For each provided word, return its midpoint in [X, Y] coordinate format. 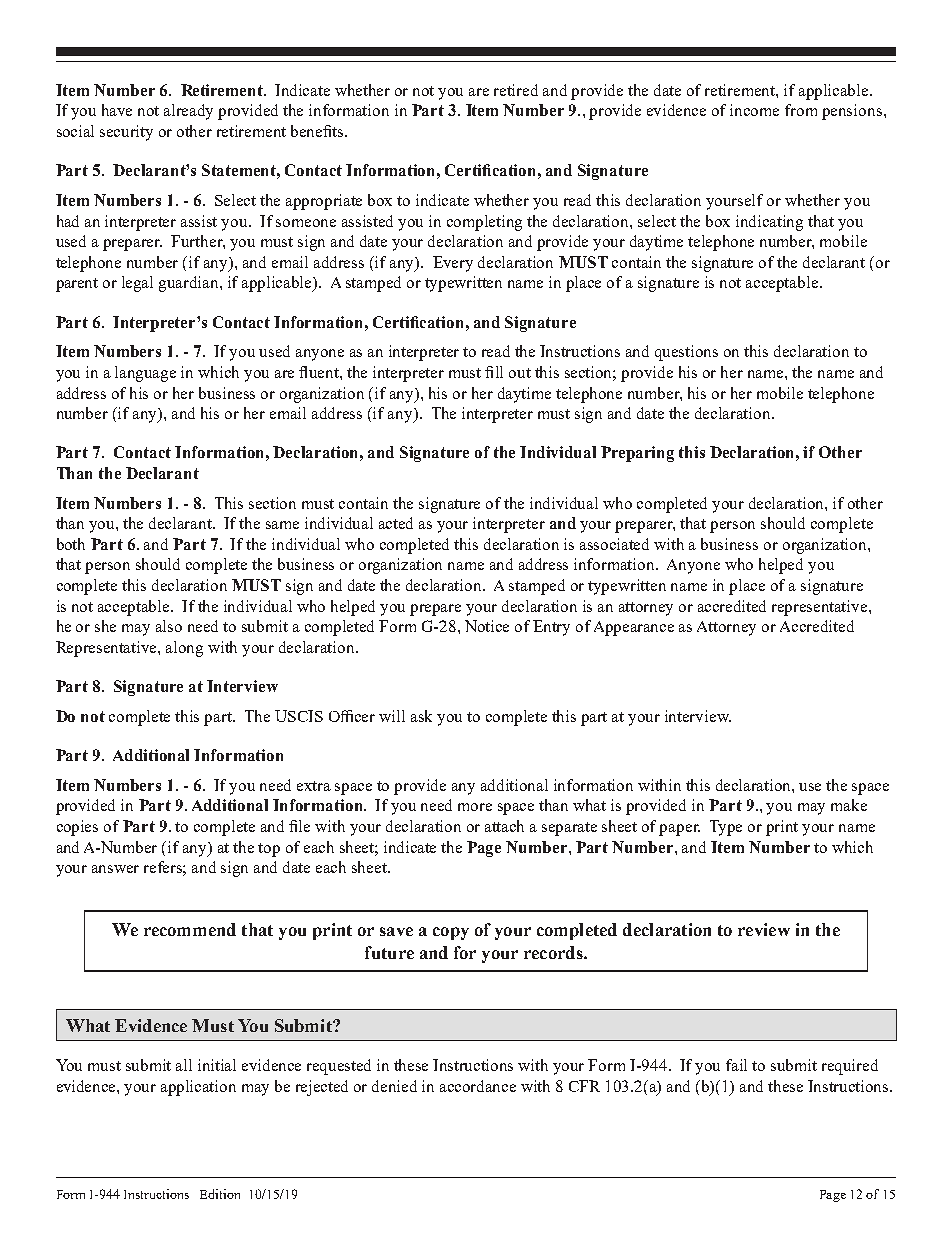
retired [516, 90]
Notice [487, 626]
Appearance [634, 628]
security [126, 133]
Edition [220, 1194]
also [169, 626]
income [754, 110]
